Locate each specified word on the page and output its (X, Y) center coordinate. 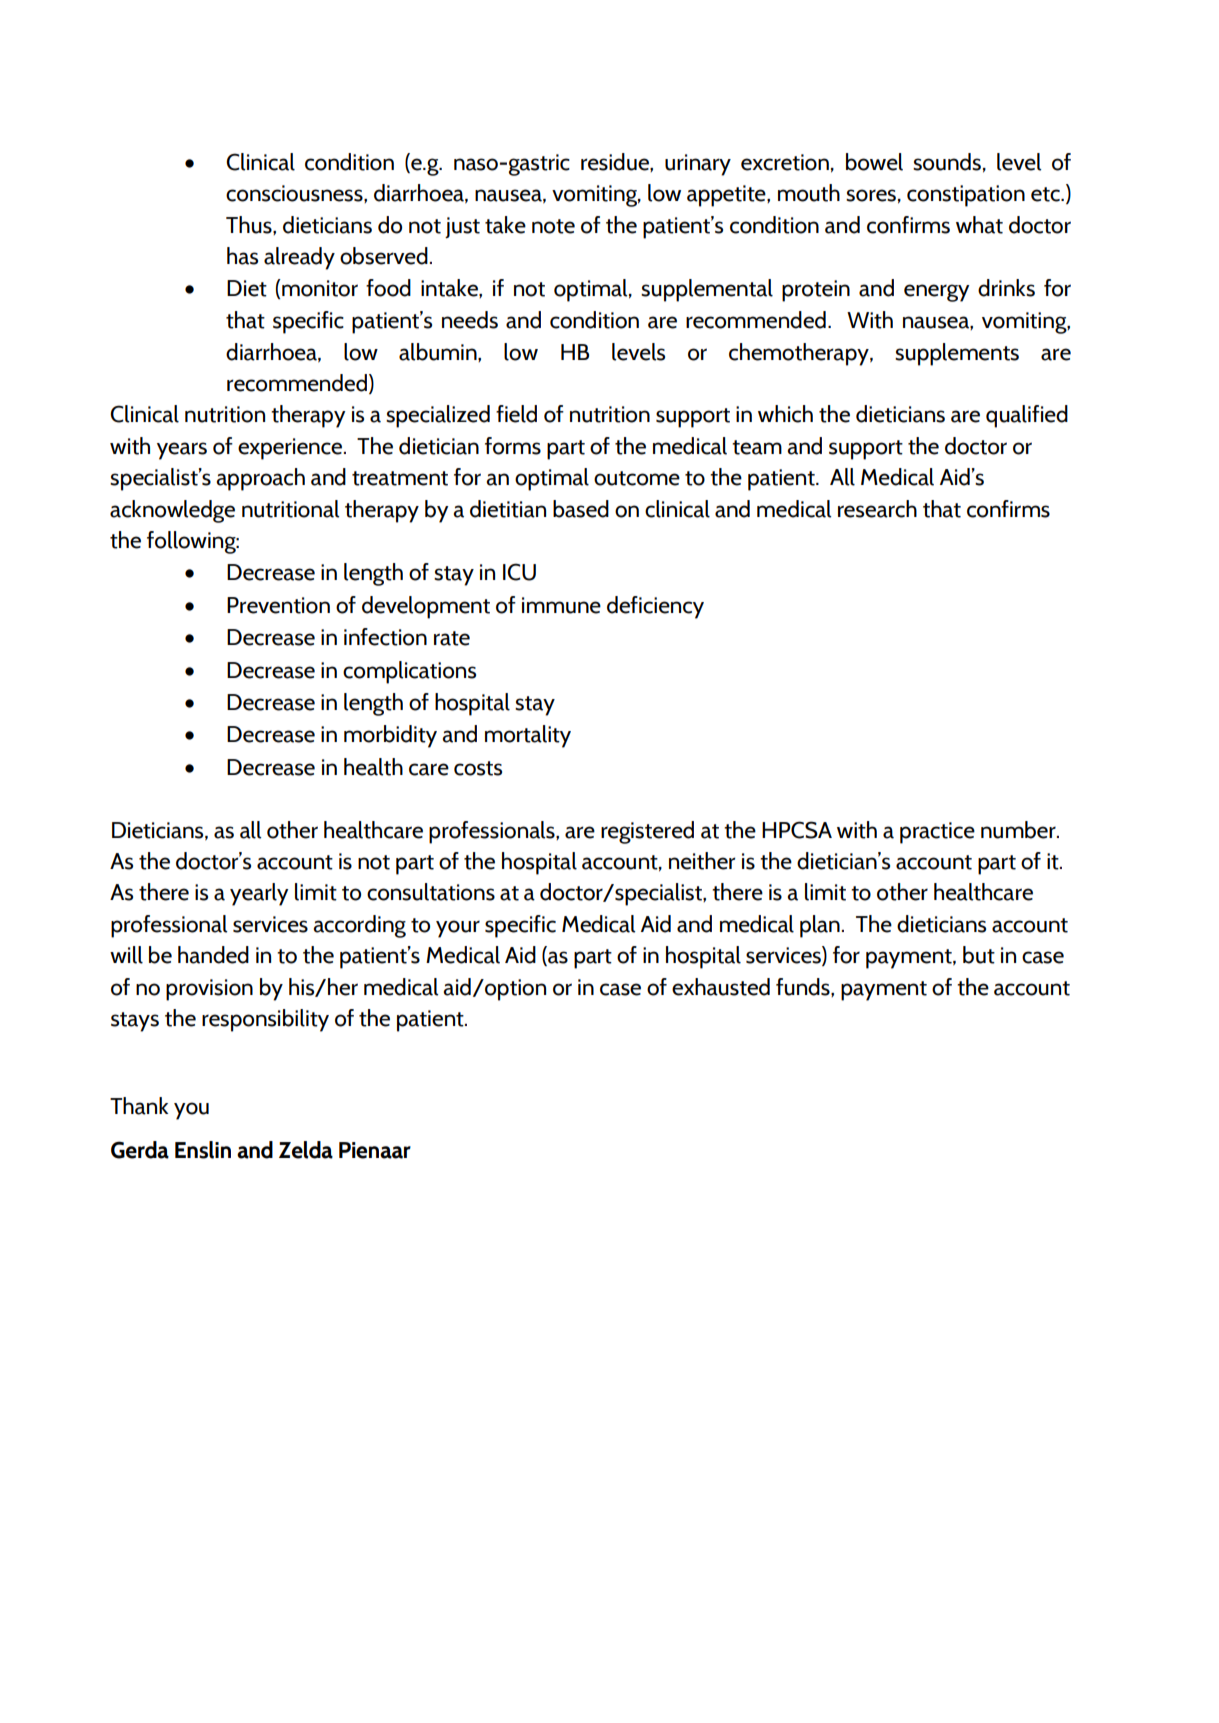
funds (804, 987)
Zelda (306, 1150)
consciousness (295, 194)
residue (616, 162)
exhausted (721, 987)
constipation (966, 196)
